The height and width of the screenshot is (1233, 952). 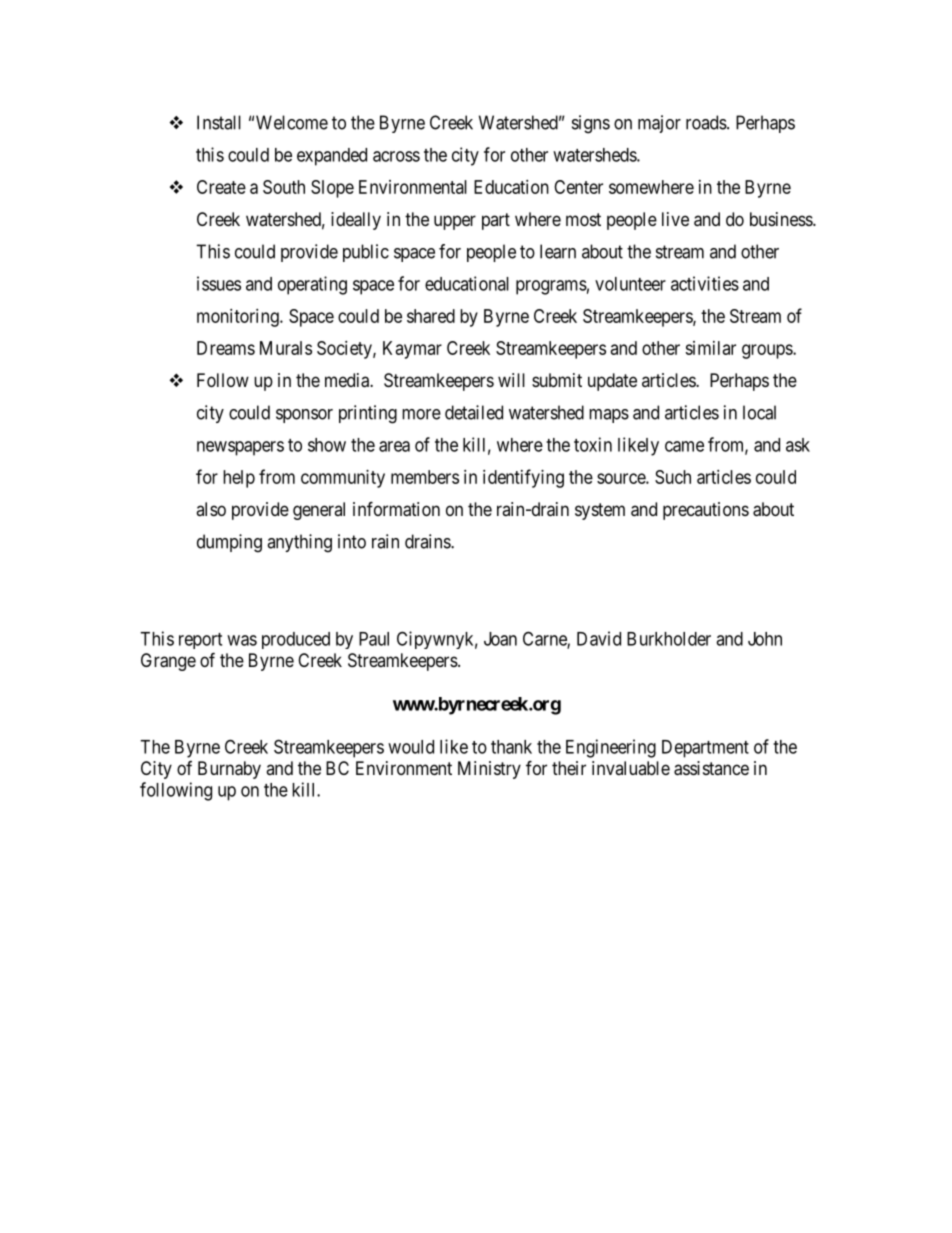 What do you see at coordinates (396, 156) in the screenshot?
I see `across` at bounding box center [396, 156].
